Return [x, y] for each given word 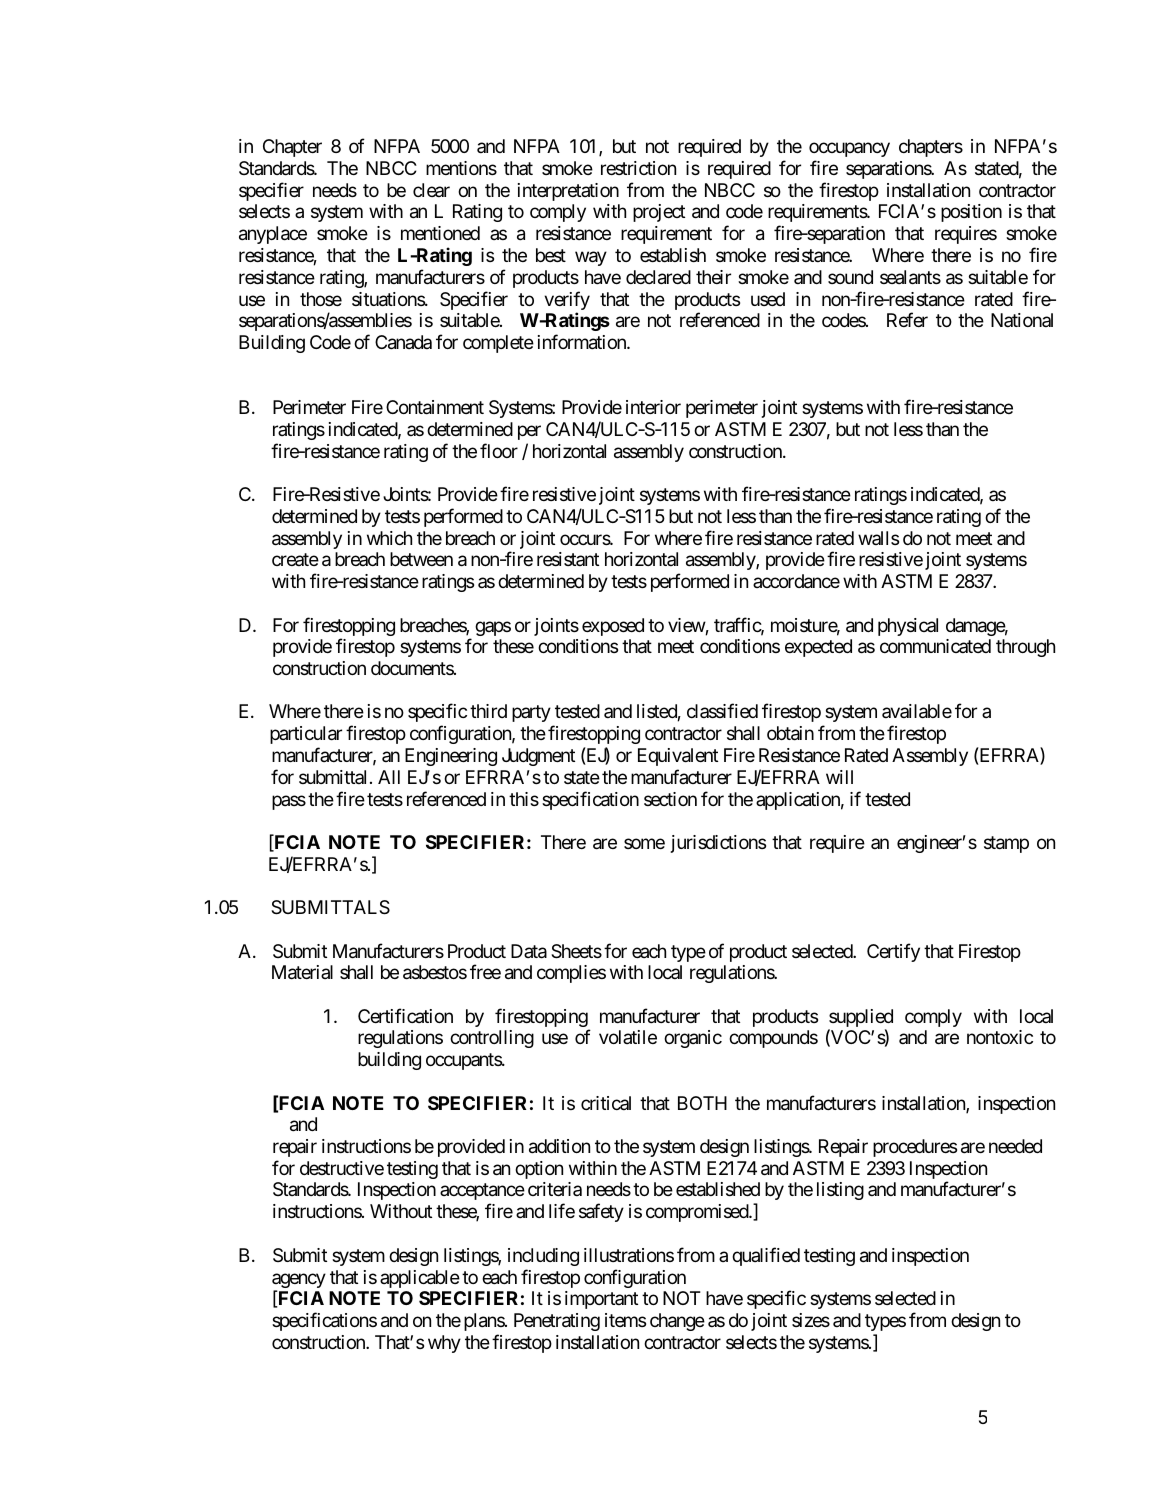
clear [431, 190]
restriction [638, 168]
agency [299, 1282]
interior [653, 407]
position [971, 213]
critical [606, 1103]
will [839, 777]
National [1022, 320]
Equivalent [678, 757]
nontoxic [1000, 1037]
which [389, 538]
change [677, 1322]
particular [306, 735]
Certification [405, 1015]
